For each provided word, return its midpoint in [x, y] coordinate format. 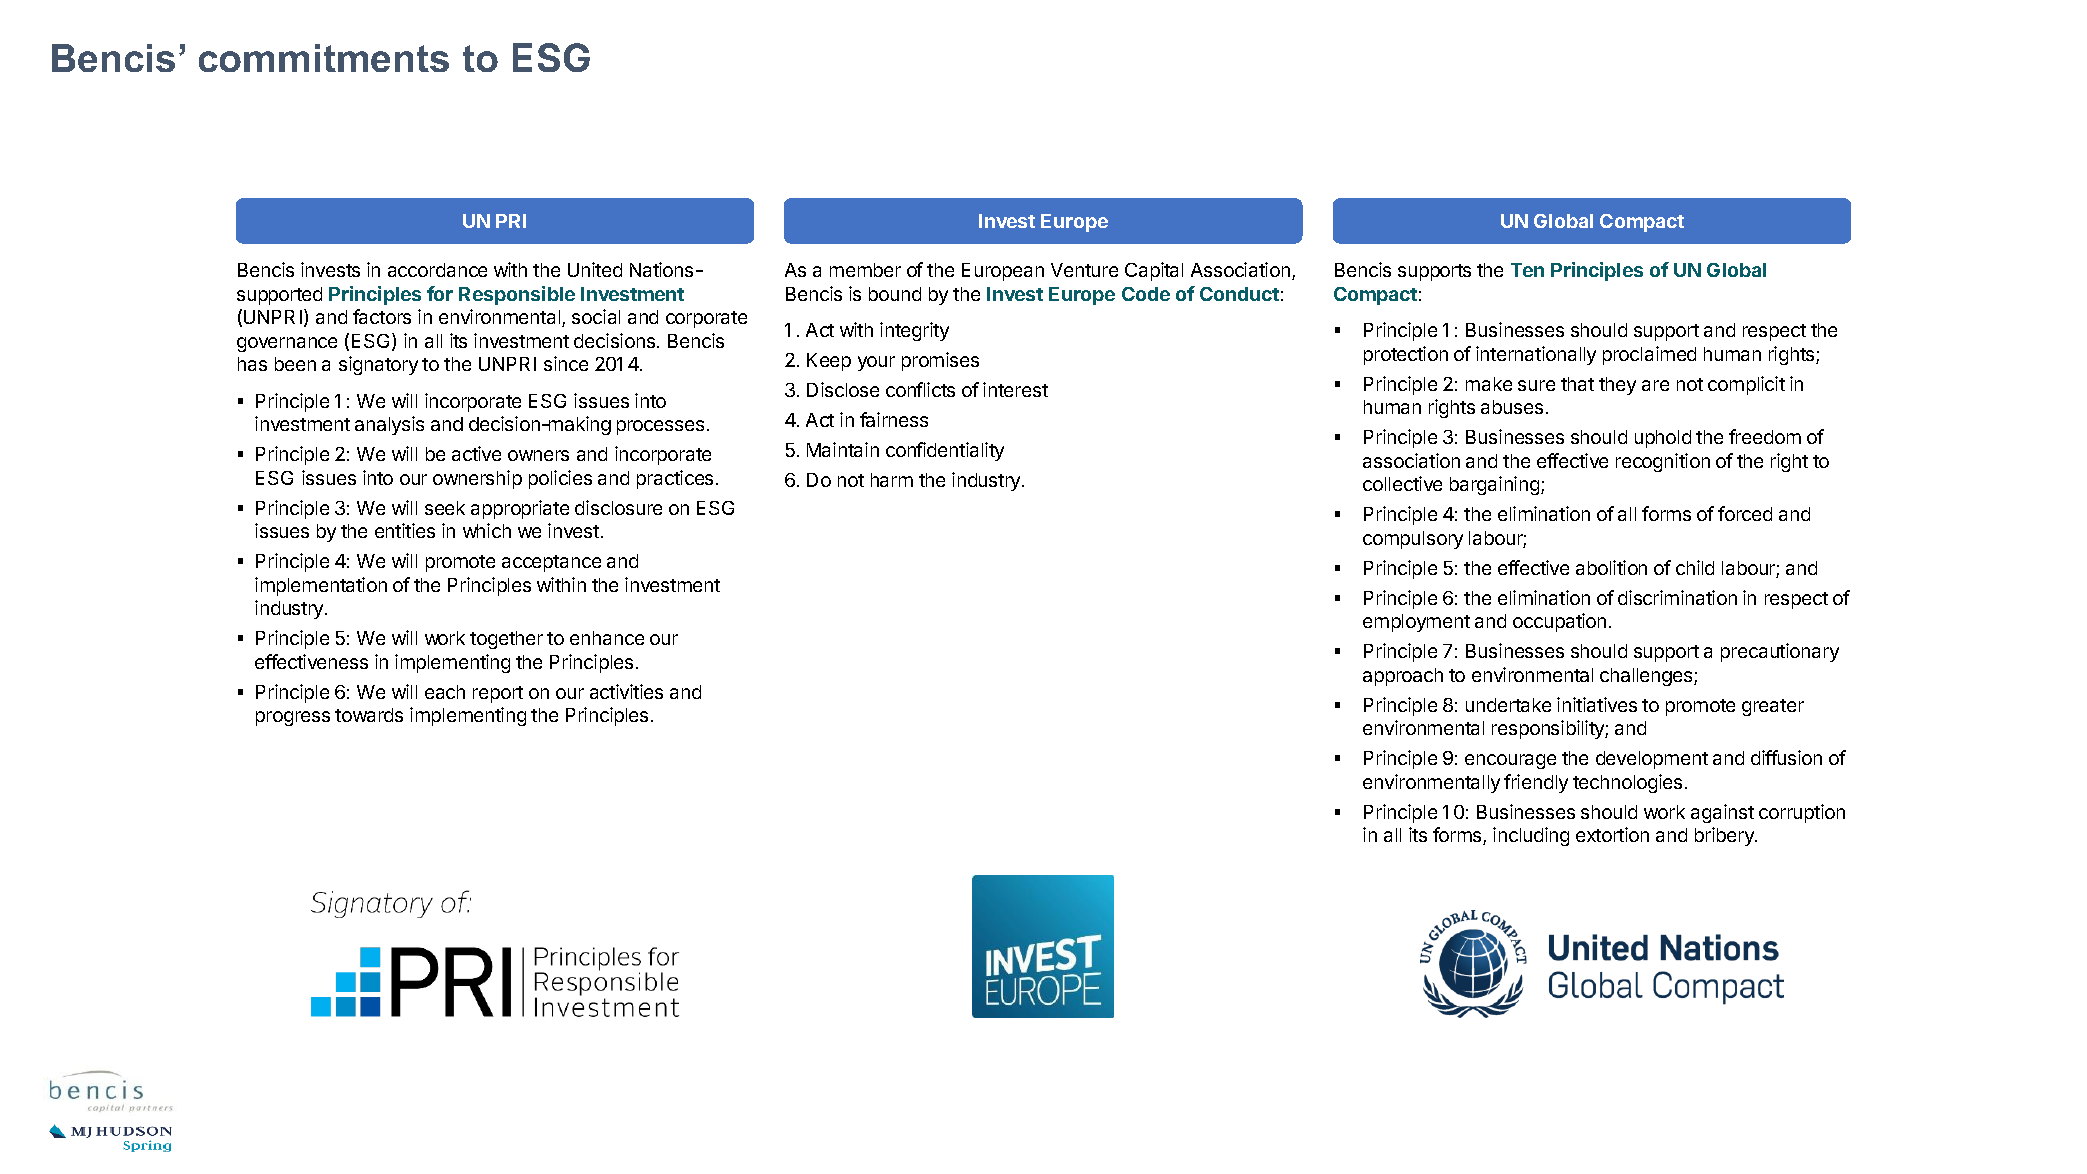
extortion [1612, 834]
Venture [1084, 270]
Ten [1527, 270]
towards [369, 715]
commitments [324, 58]
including [1531, 836]
